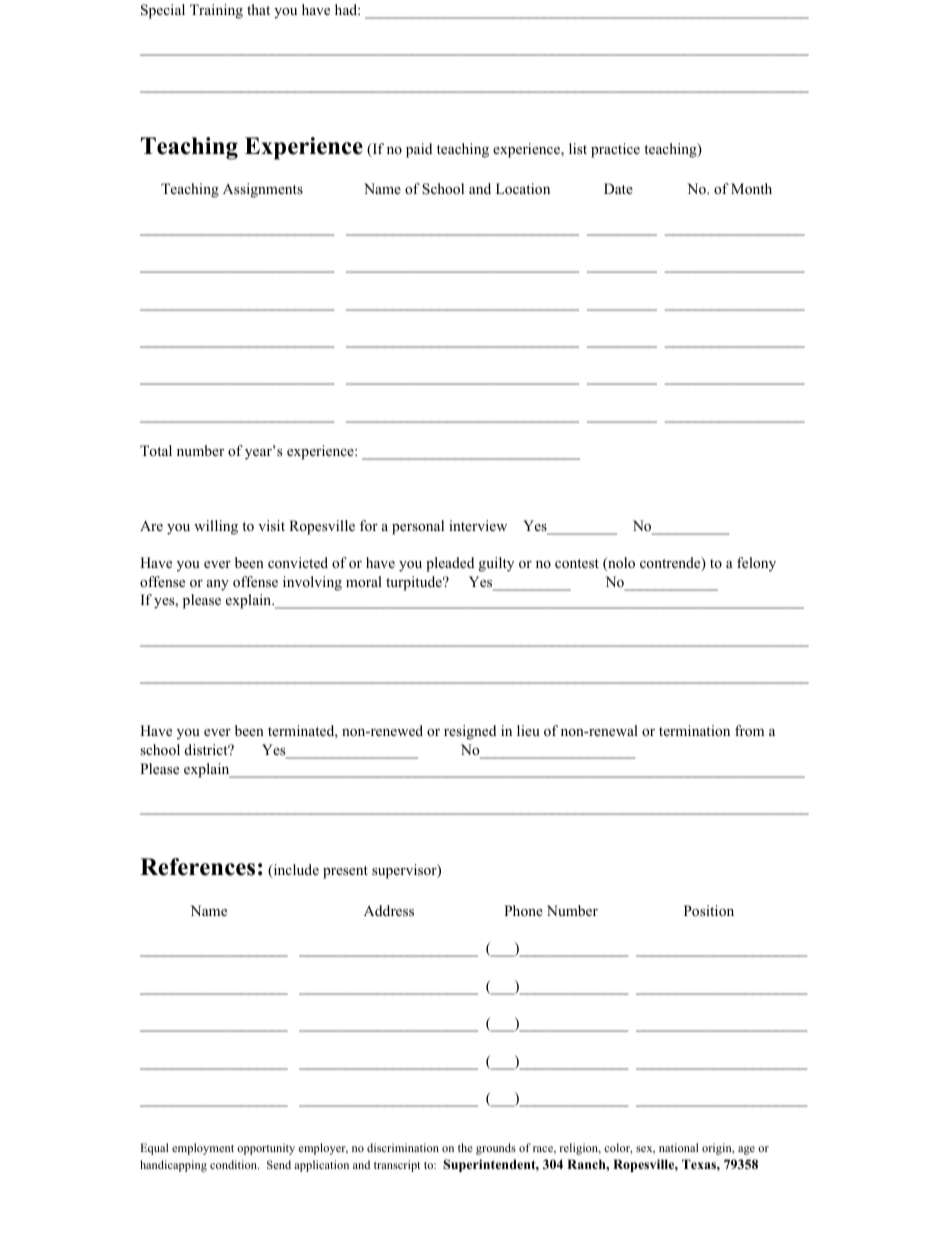 This screenshot has height=1233, width=952. What do you see at coordinates (470, 732) in the screenshot?
I see `resigned` at bounding box center [470, 732].
